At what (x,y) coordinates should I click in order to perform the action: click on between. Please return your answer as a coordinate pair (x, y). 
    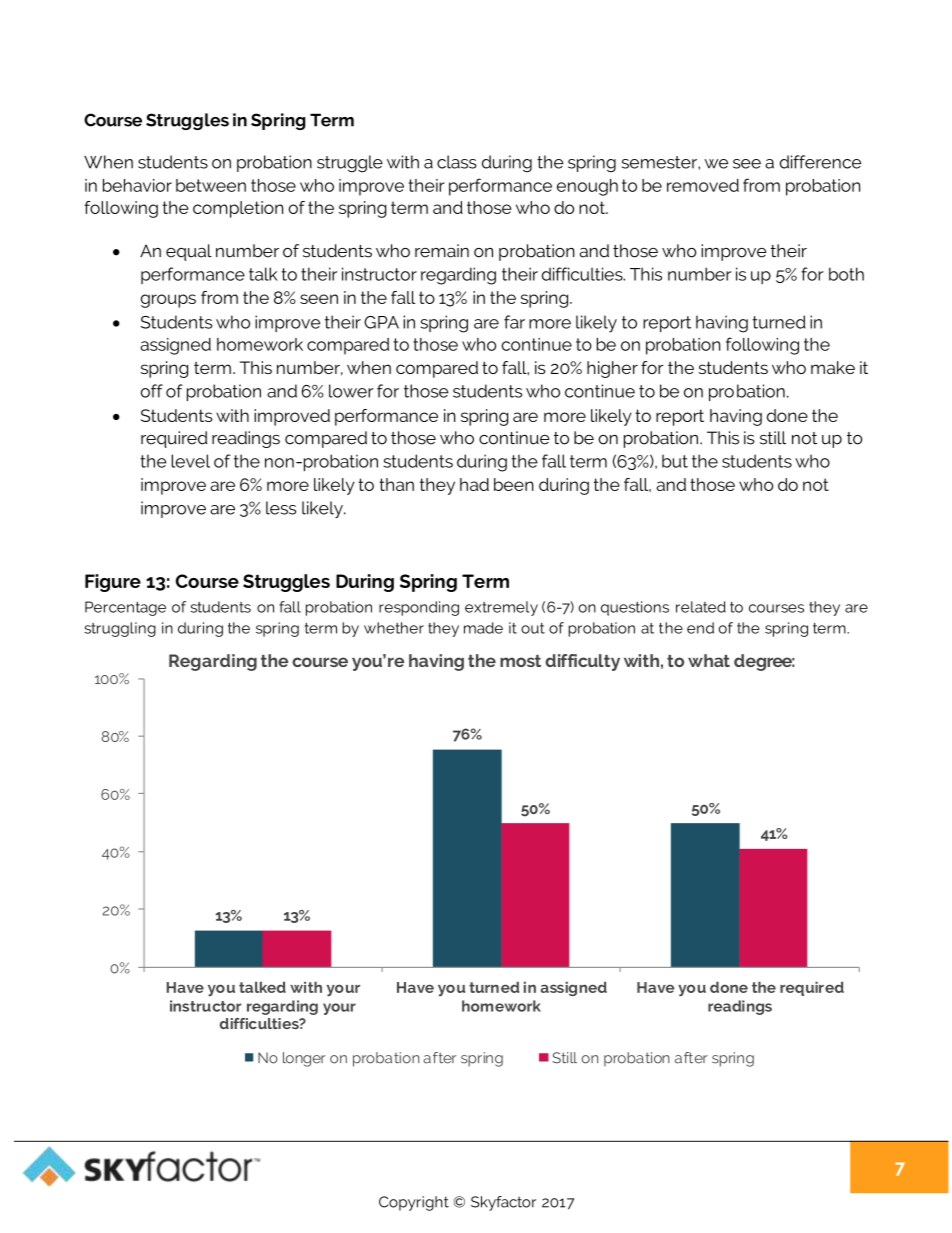
    Looking at the image, I should click on (211, 185).
